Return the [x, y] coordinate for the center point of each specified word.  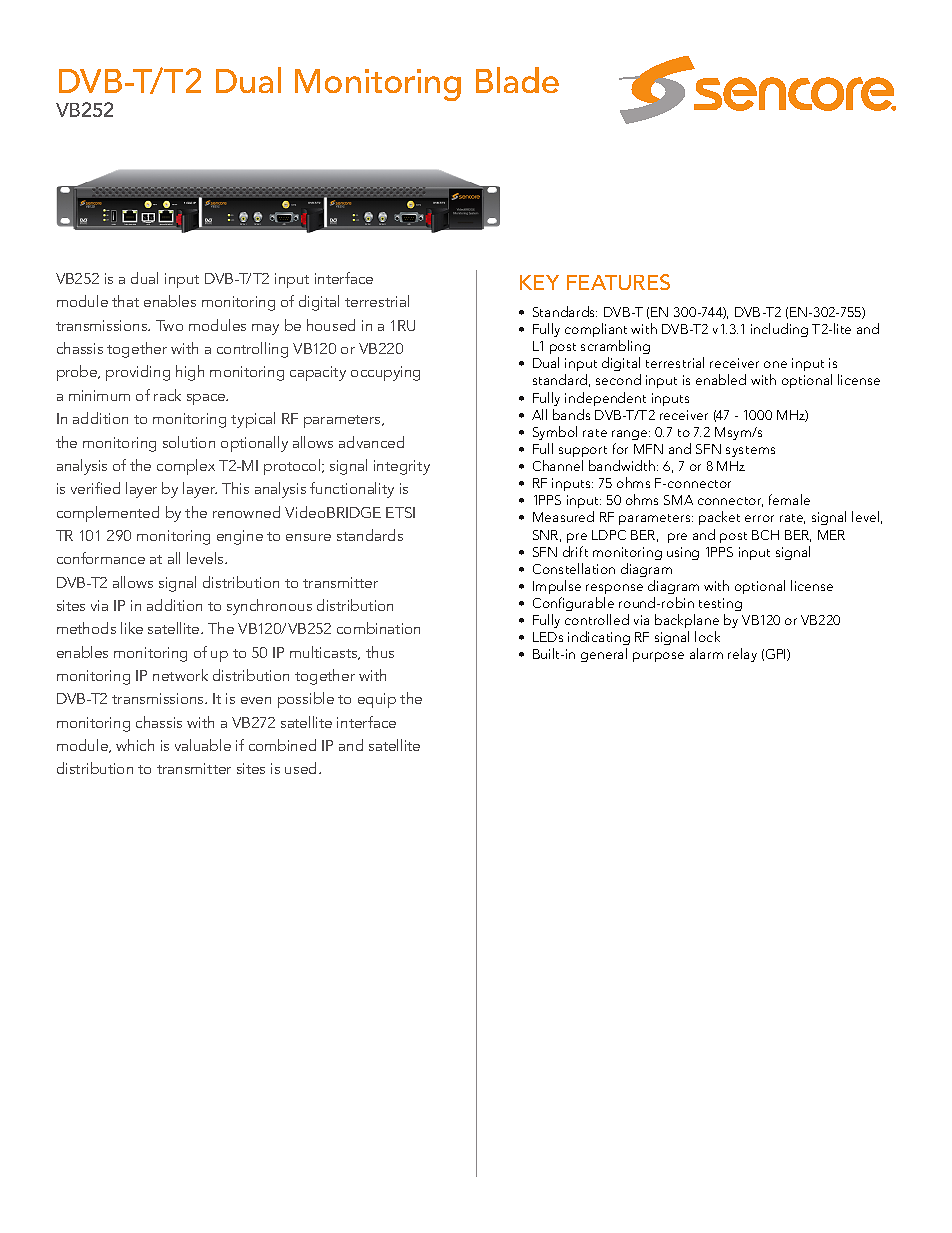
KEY [539, 282]
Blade [517, 80]
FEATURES [618, 282]
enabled [721, 379]
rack [167, 395]
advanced [371, 442]
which [135, 745]
